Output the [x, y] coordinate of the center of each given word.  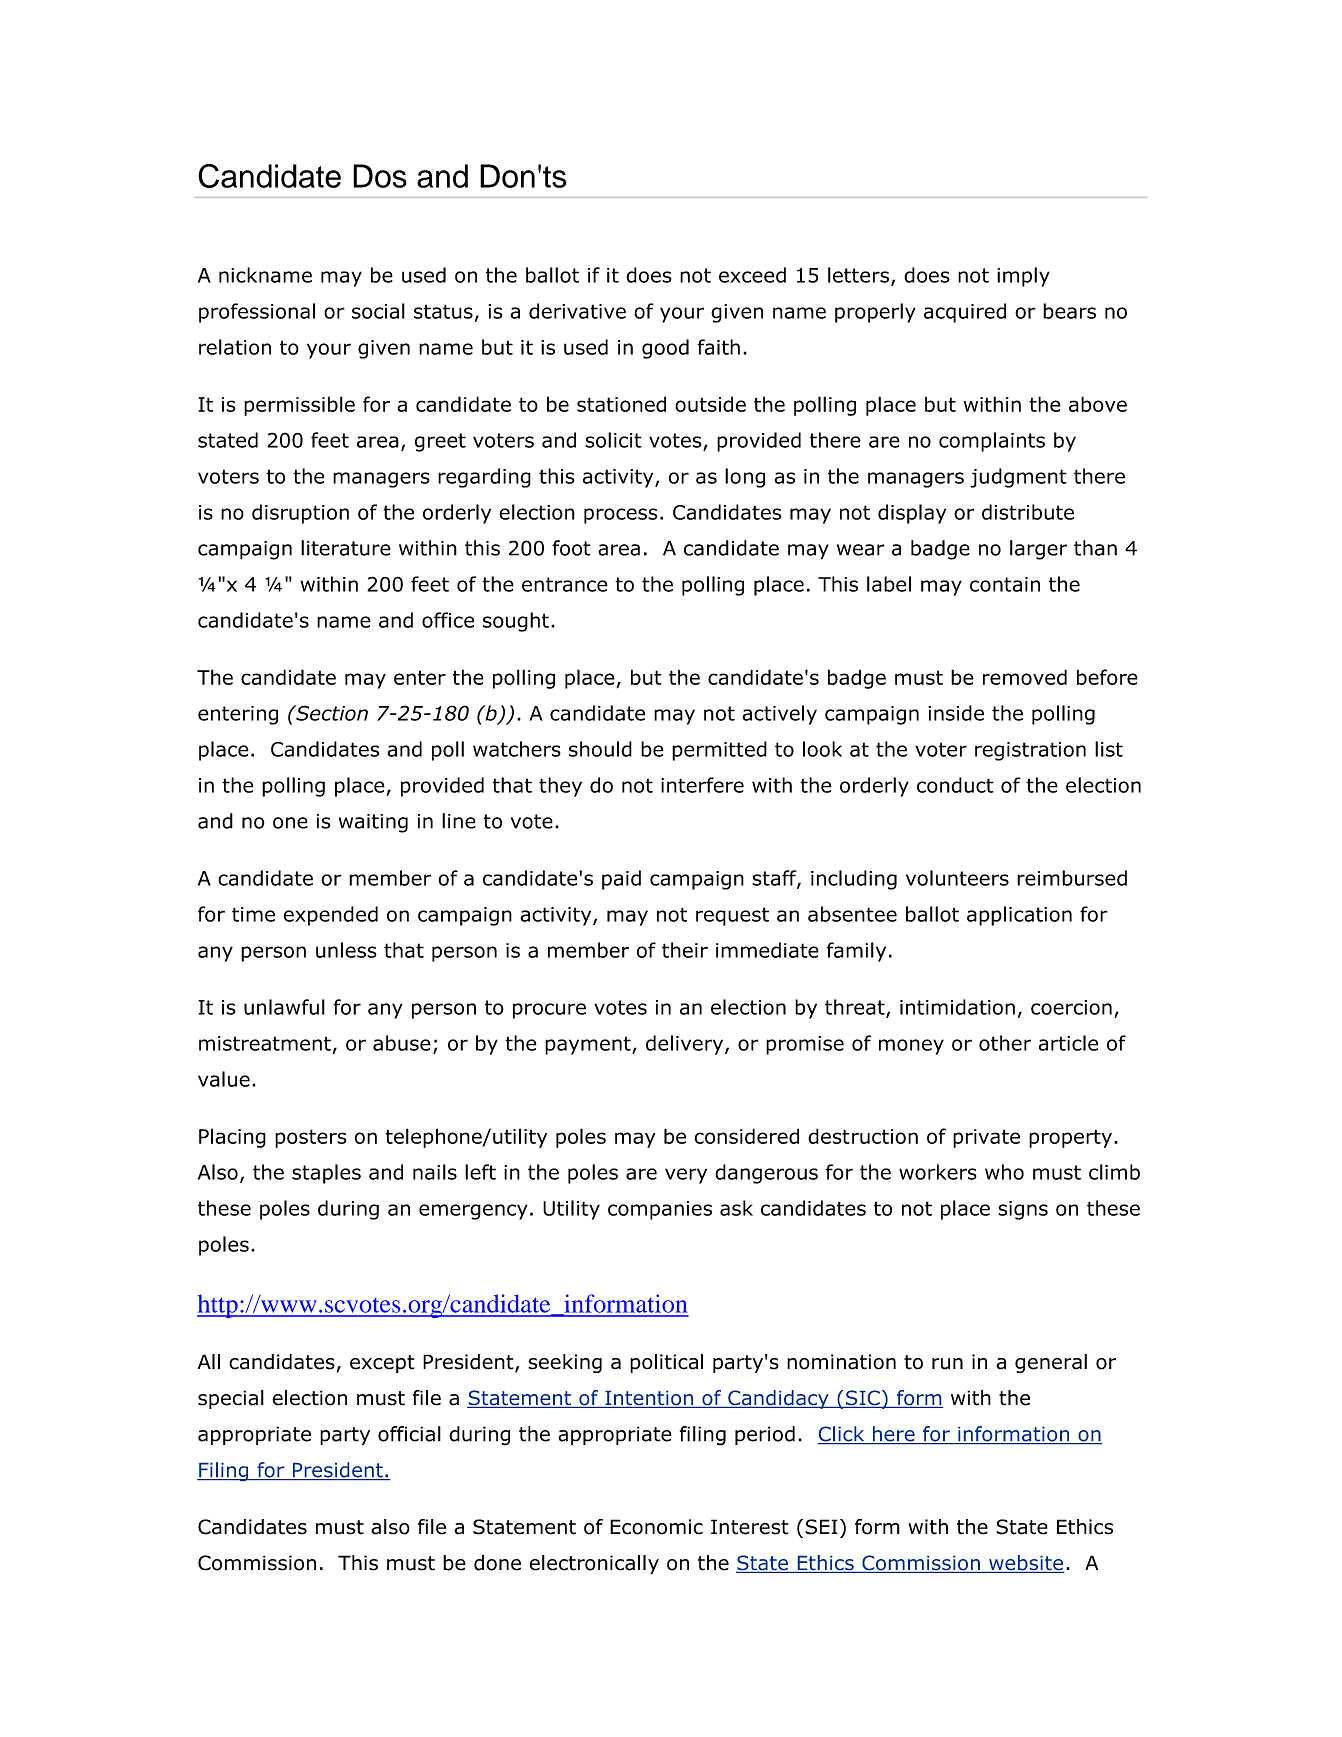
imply [1023, 277]
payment [589, 1045]
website [1025, 1564]
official [409, 1434]
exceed [752, 275]
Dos [380, 176]
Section [331, 713]
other [1005, 1043]
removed [1025, 677]
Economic [656, 1527]
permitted [719, 751]
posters [311, 1138]
